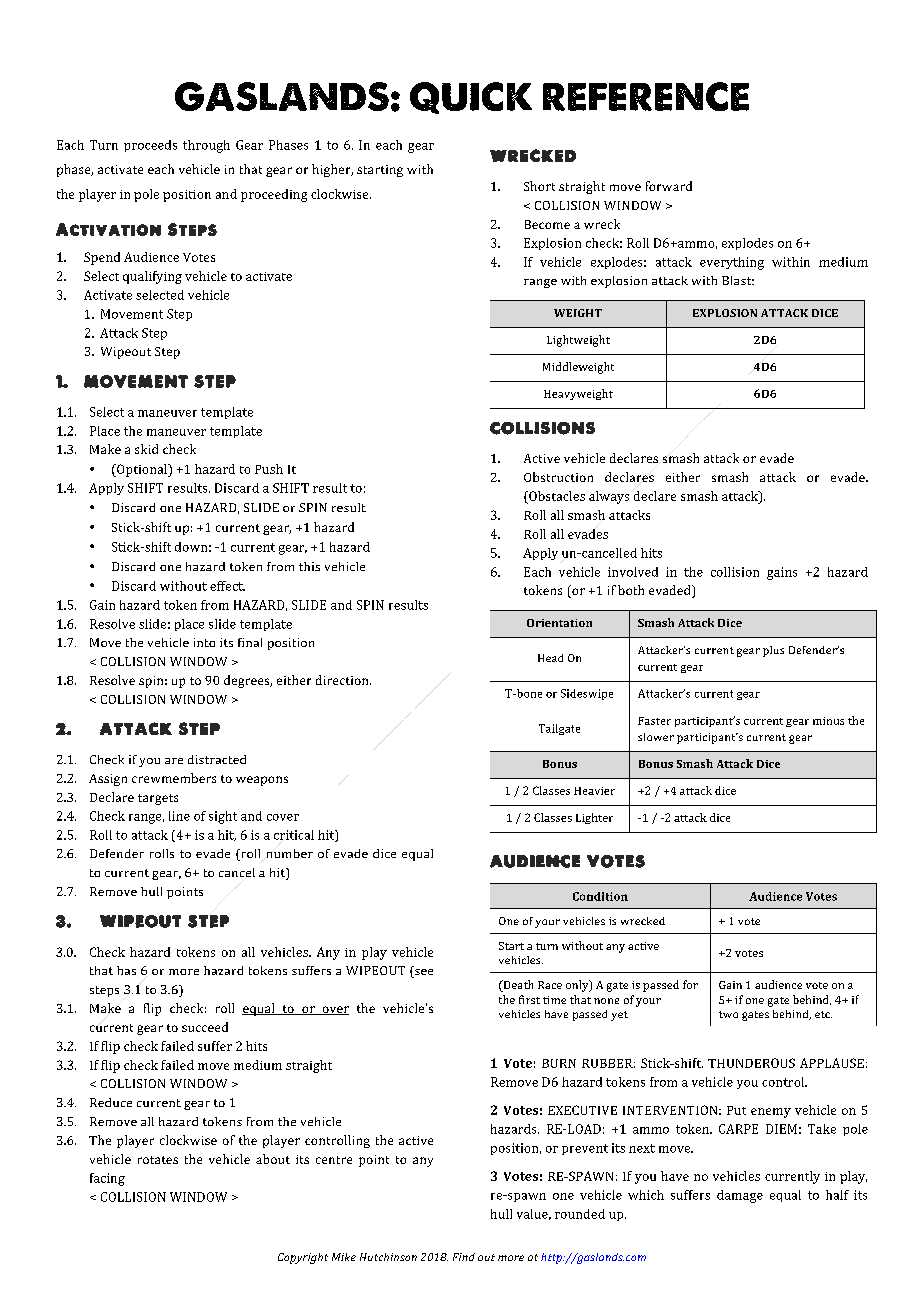 This screenshot has height=1308, width=924. I want to click on QUICK, so click(471, 98).
